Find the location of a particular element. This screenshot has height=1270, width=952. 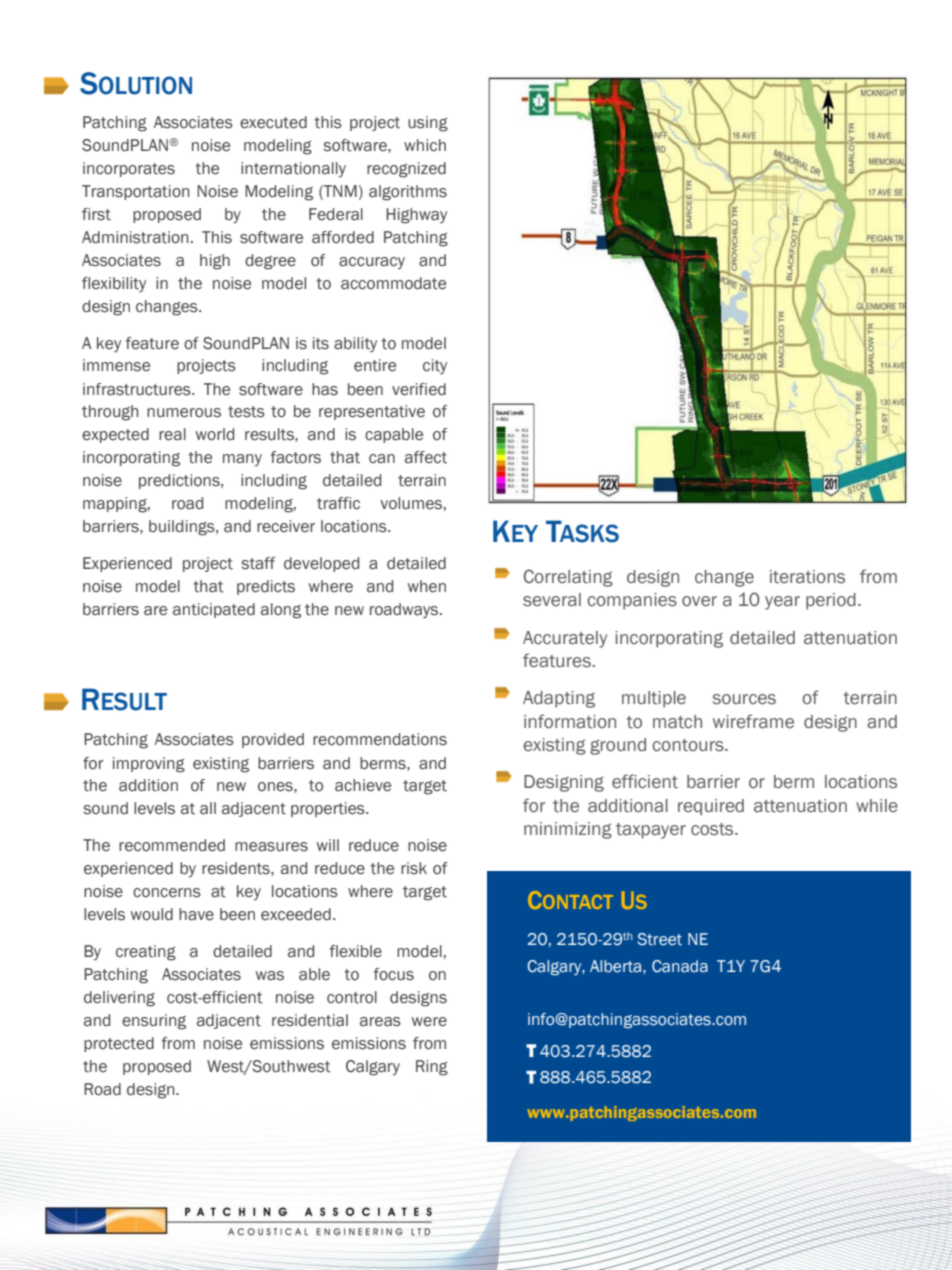

were is located at coordinates (429, 1022).
